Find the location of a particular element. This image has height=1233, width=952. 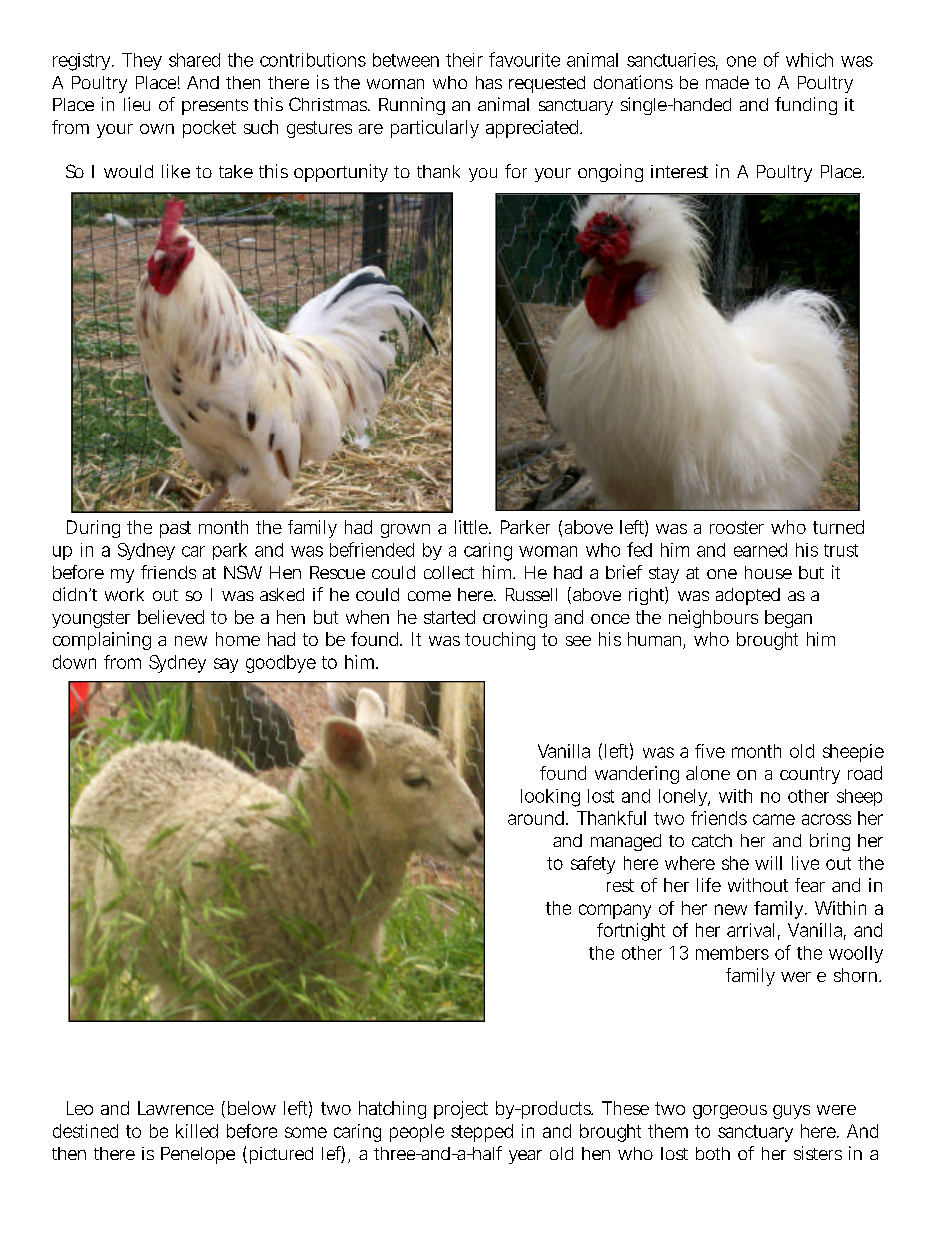

looking is located at coordinates (550, 798).
